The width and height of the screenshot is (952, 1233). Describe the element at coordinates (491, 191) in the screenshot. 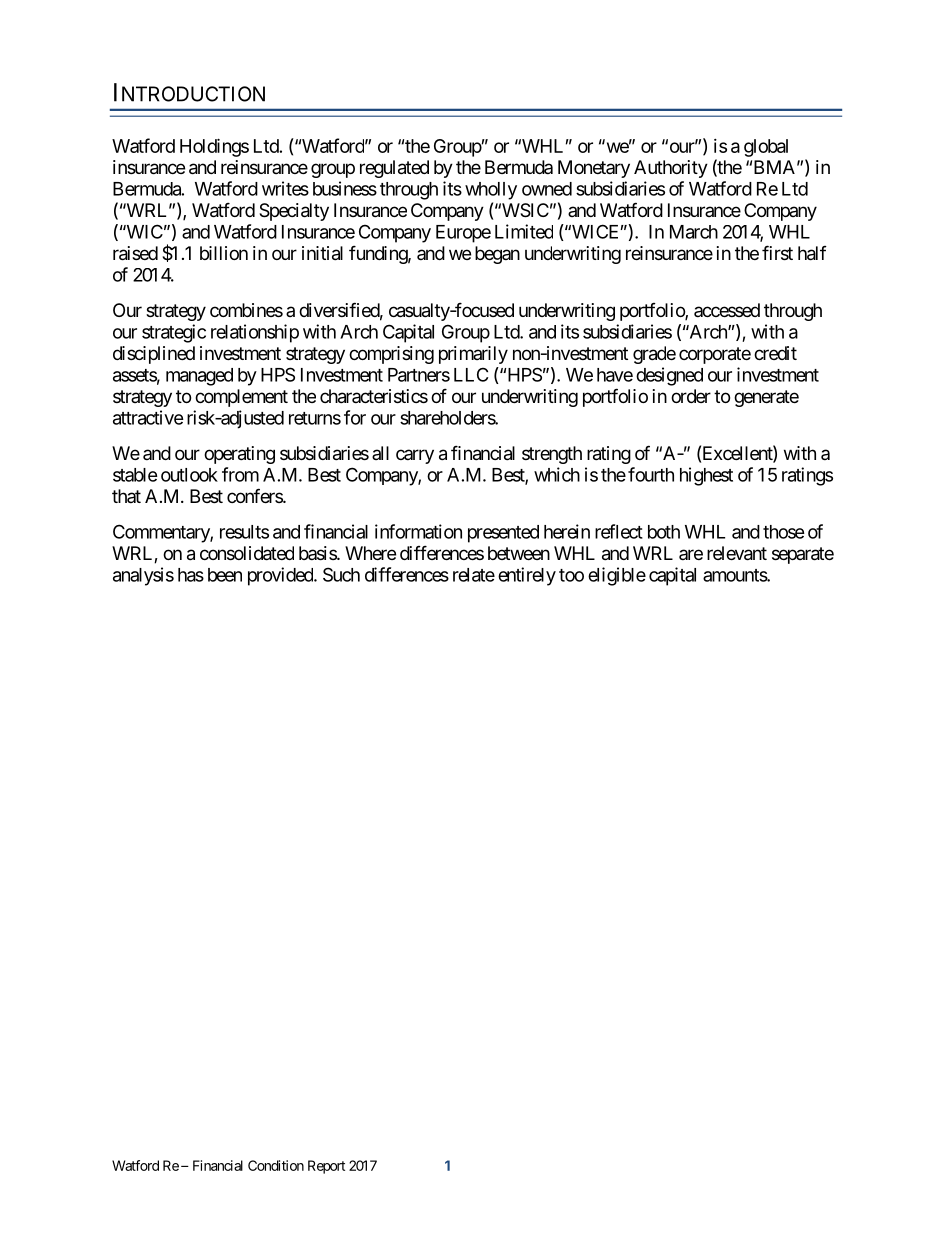

I see `wholly` at that location.
